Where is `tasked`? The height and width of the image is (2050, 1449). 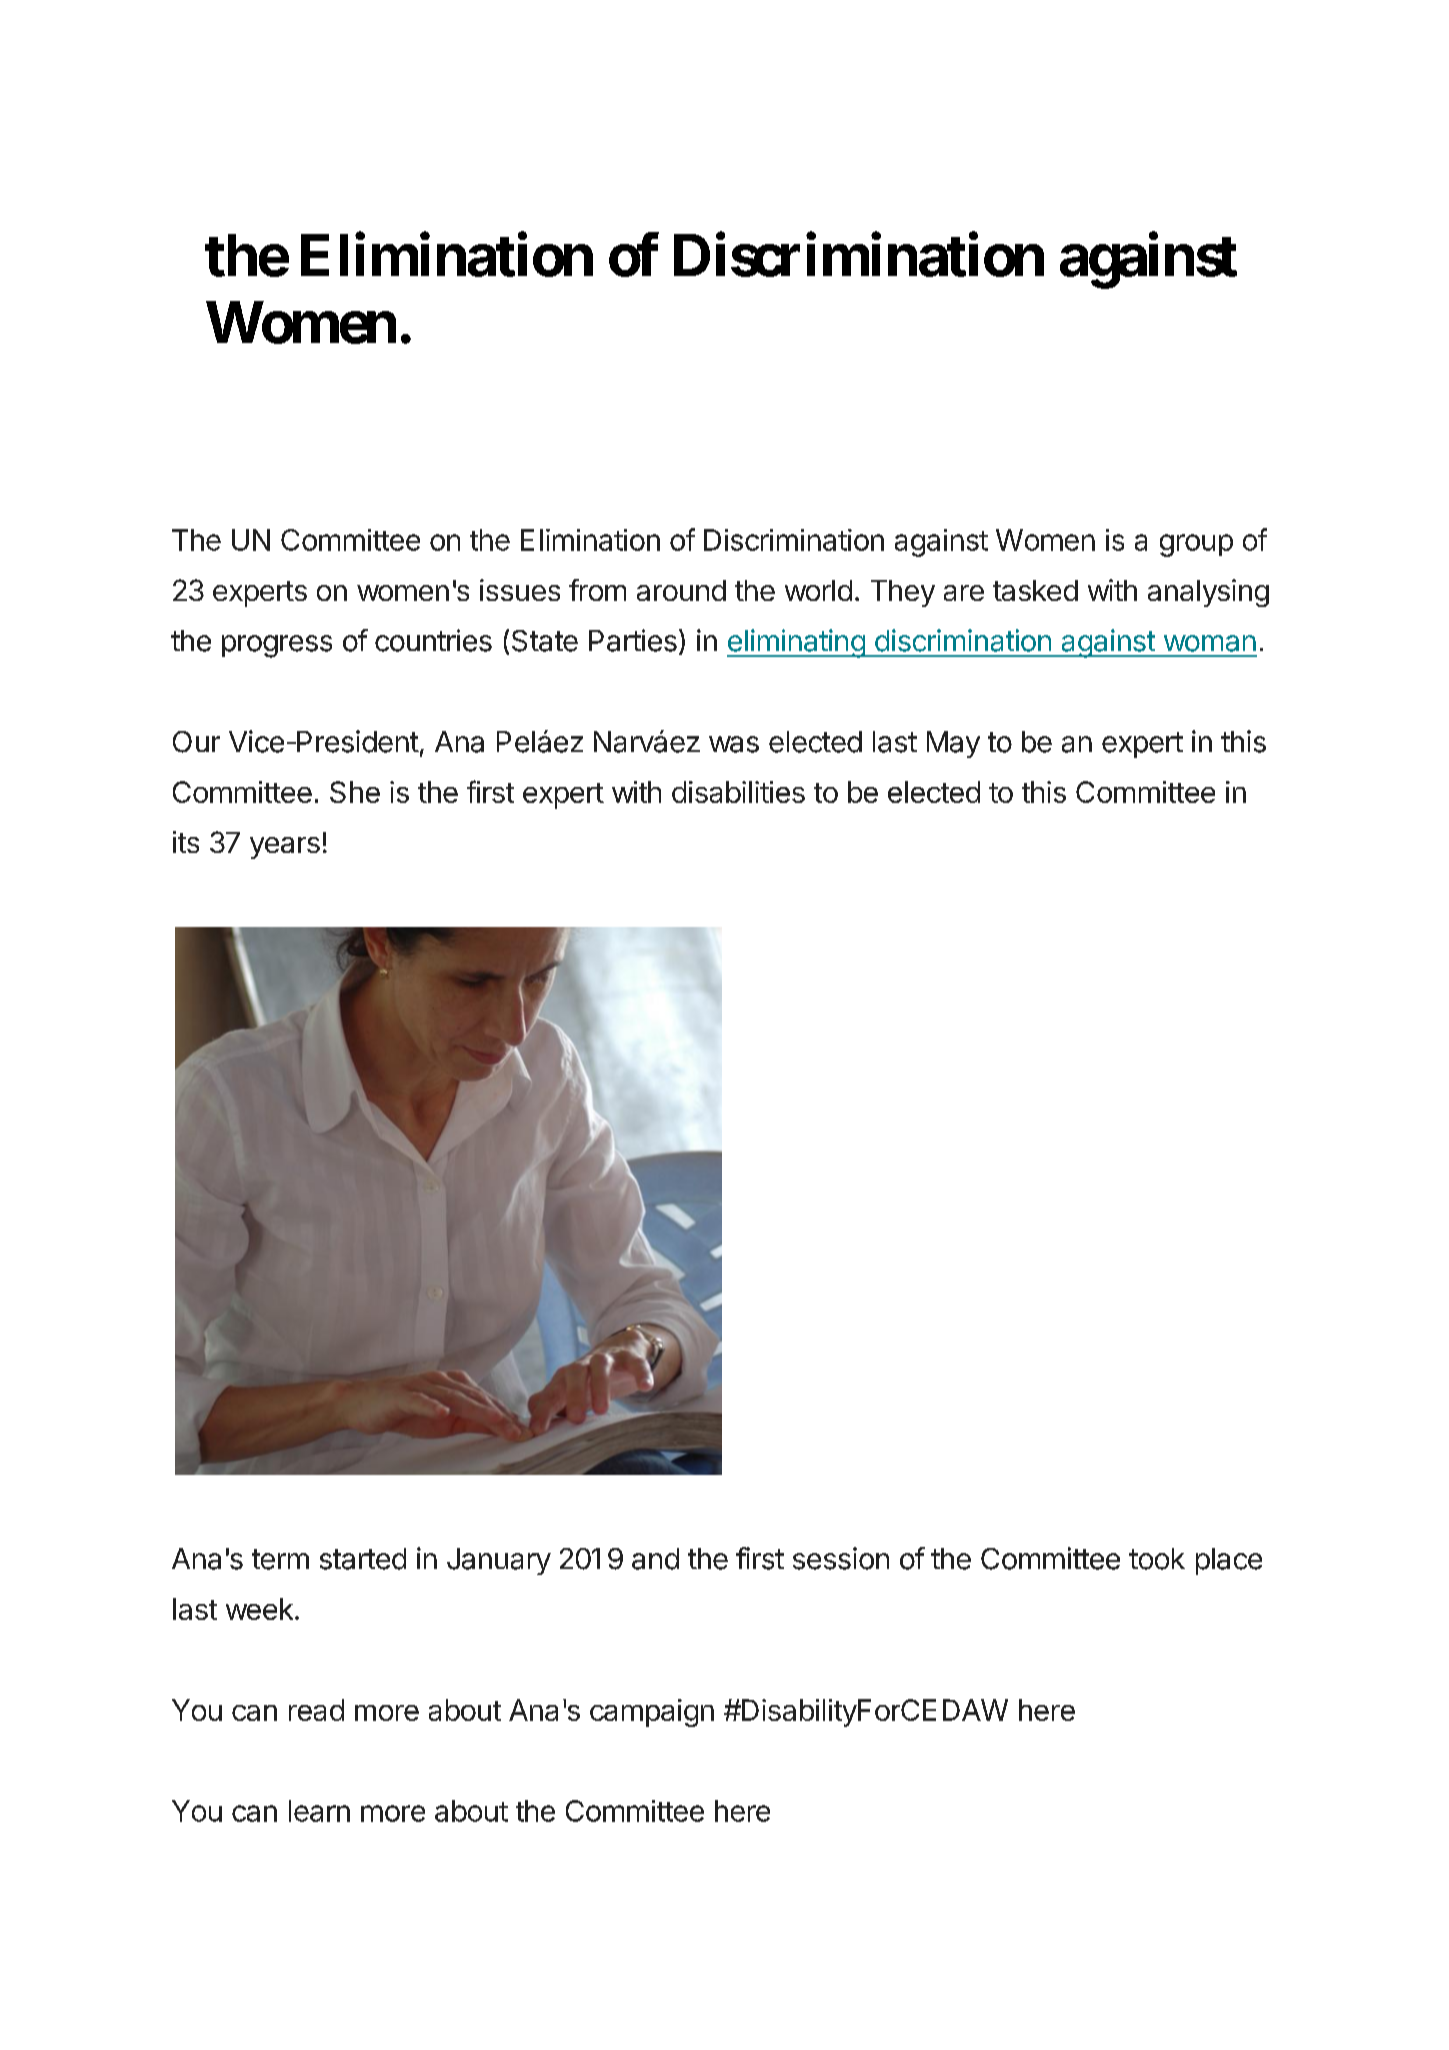
tasked is located at coordinates (1035, 590).
